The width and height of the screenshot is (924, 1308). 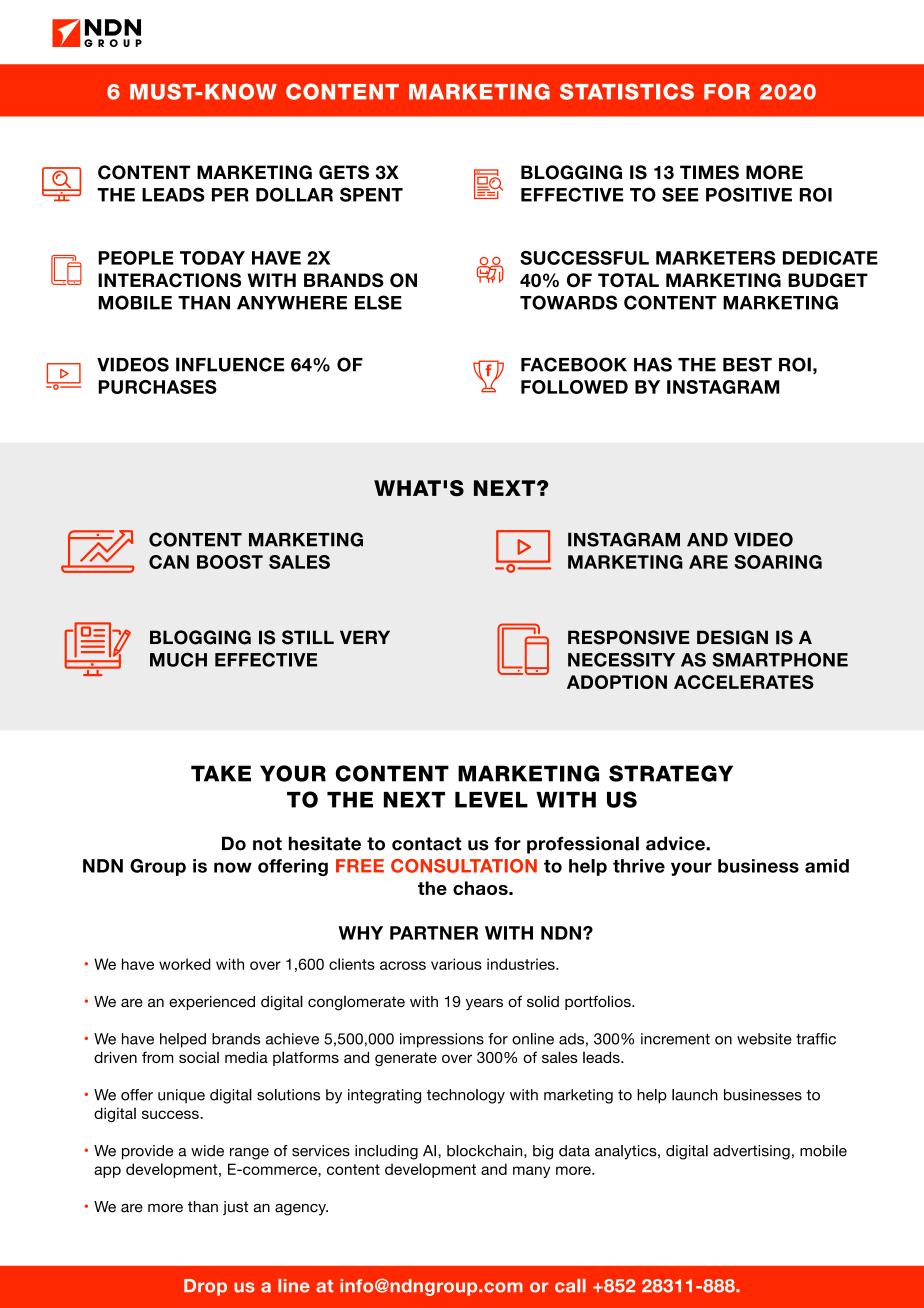 What do you see at coordinates (671, 773) in the screenshot?
I see `STRATEGY` at bounding box center [671, 773].
